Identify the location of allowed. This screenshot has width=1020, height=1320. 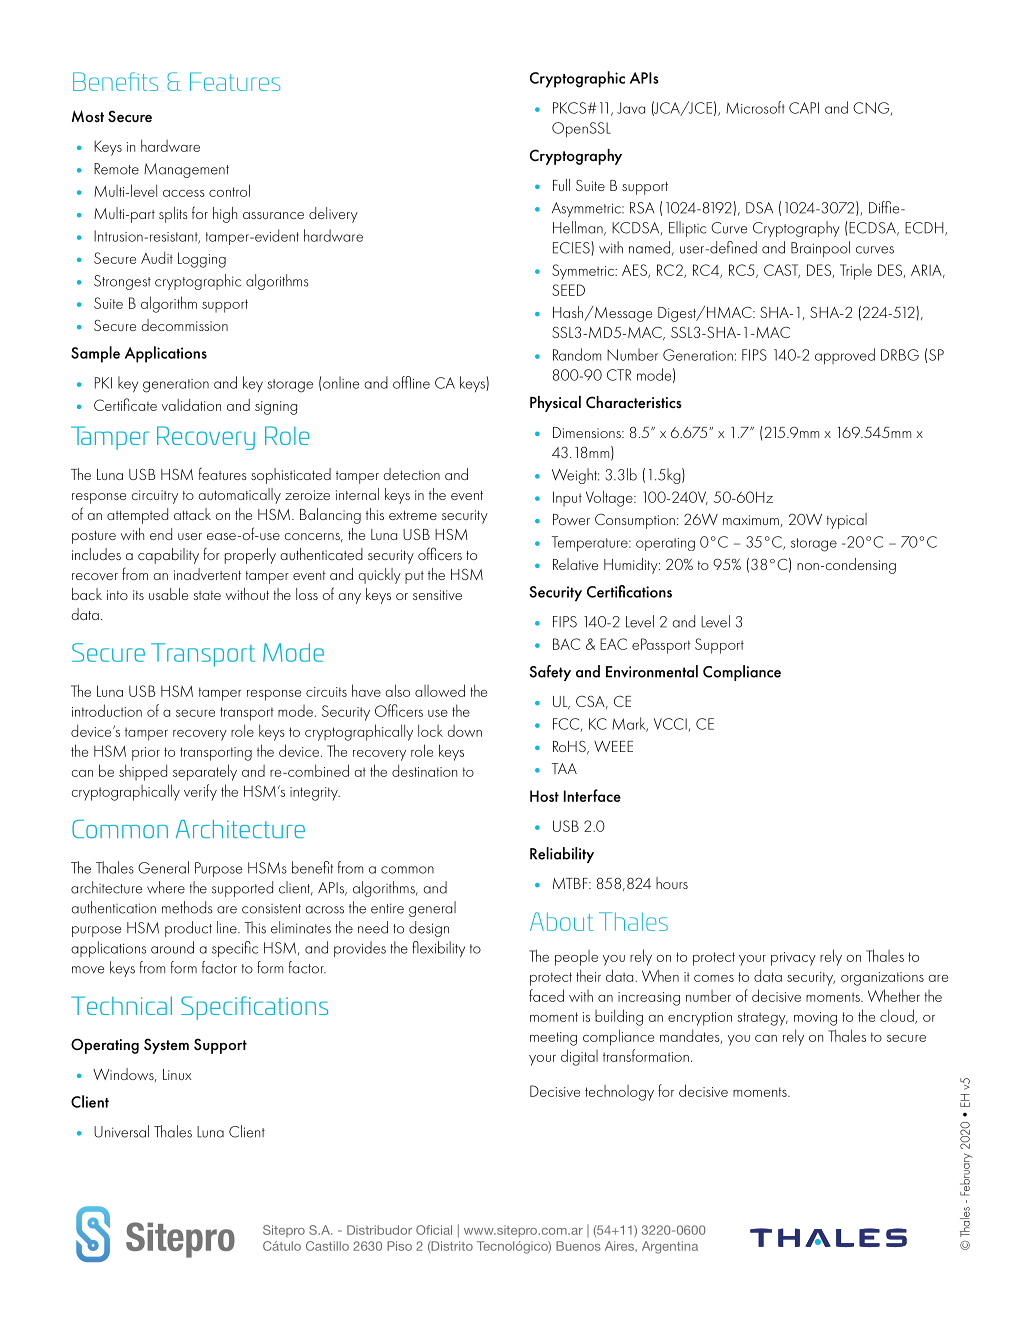
(440, 690).
